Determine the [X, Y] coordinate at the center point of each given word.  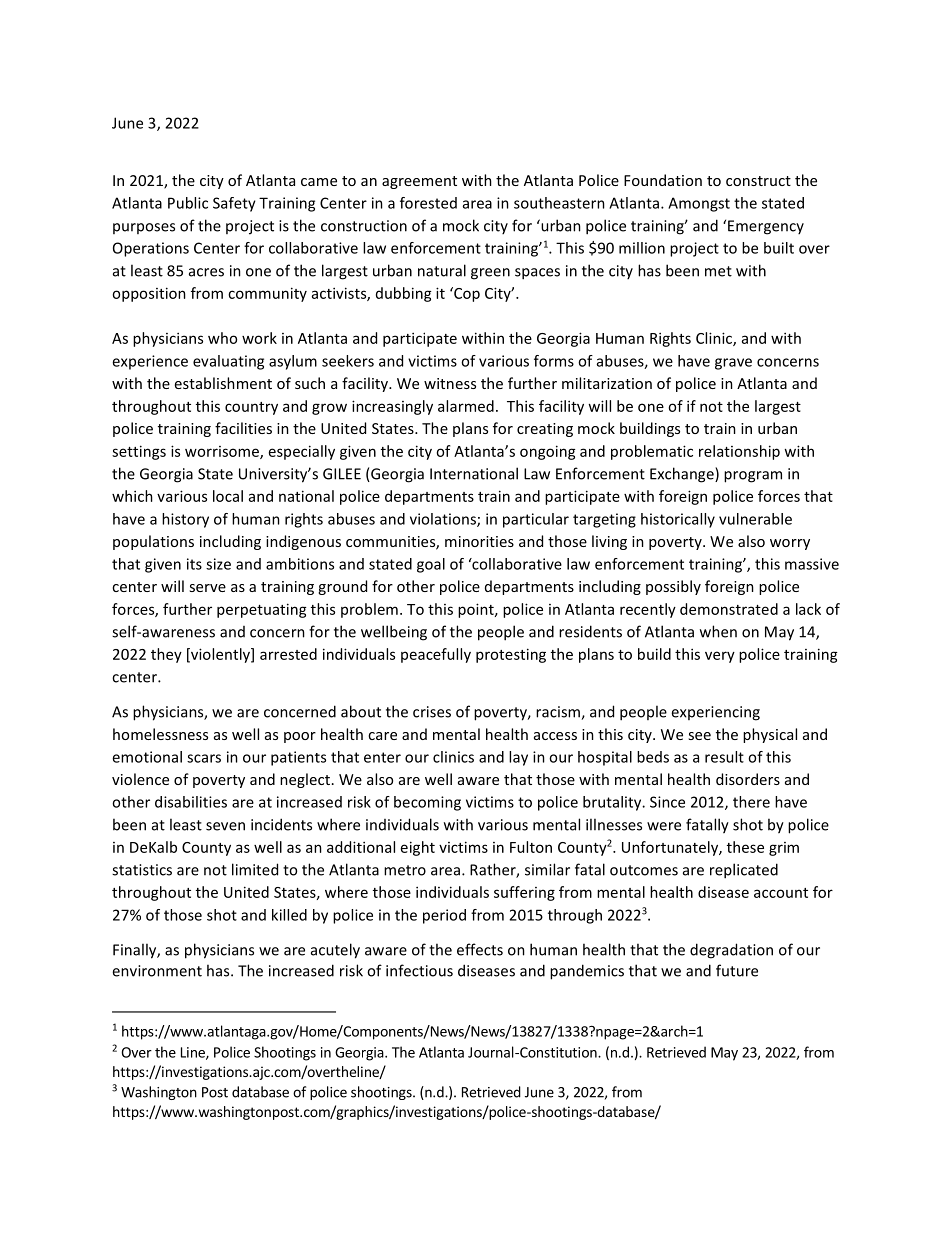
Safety [234, 204]
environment [157, 971]
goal [431, 565]
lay [518, 758]
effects [480, 949]
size [218, 564]
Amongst [699, 204]
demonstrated [729, 609]
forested [428, 203]
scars [204, 758]
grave [733, 364]
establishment [223, 383]
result [724, 757]
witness [450, 383]
